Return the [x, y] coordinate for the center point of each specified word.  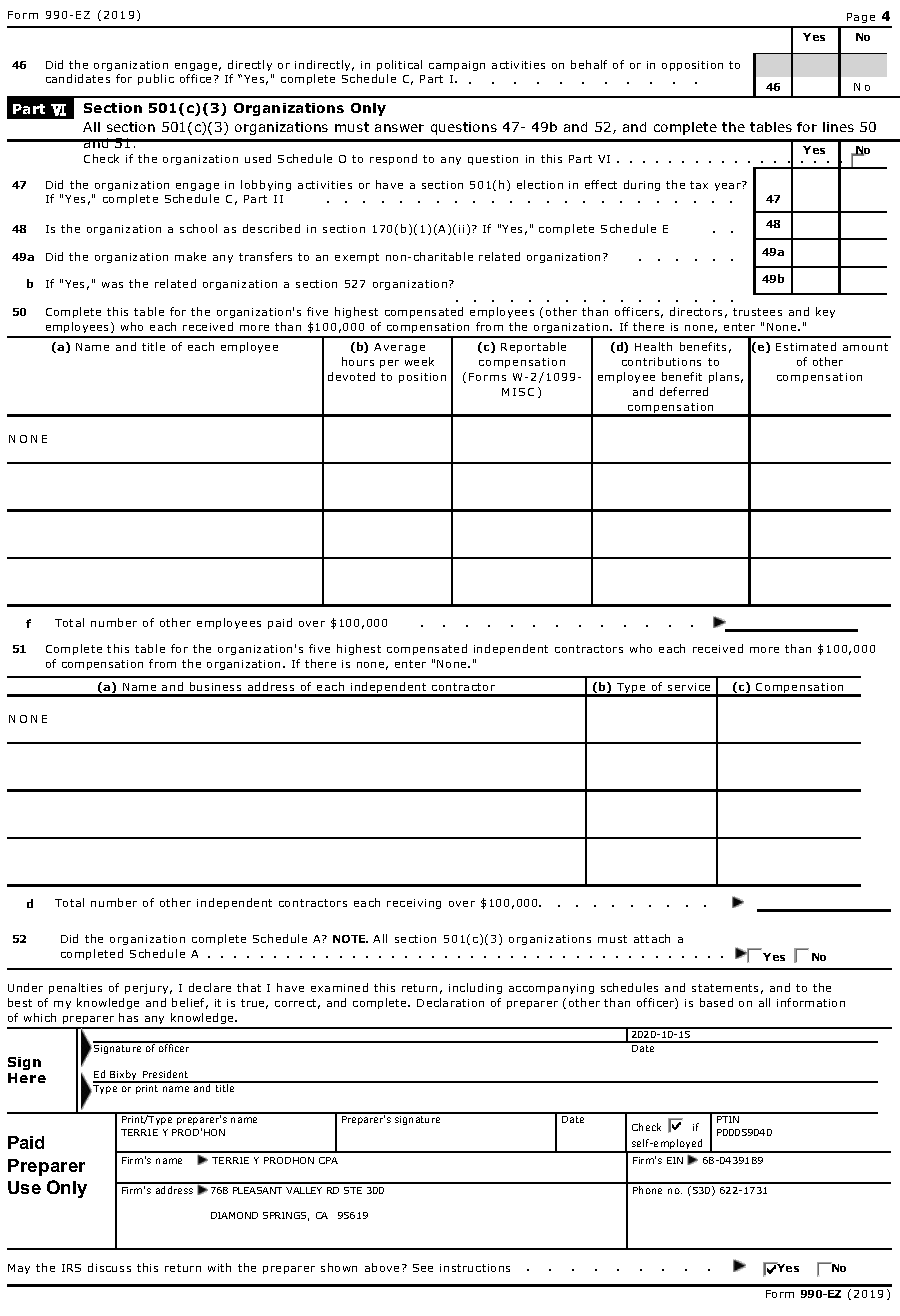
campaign [457, 66]
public [156, 79]
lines [838, 127]
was [112, 285]
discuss [109, 1267]
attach [652, 938]
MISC [518, 392]
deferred [684, 391]
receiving [414, 904]
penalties [75, 988]
